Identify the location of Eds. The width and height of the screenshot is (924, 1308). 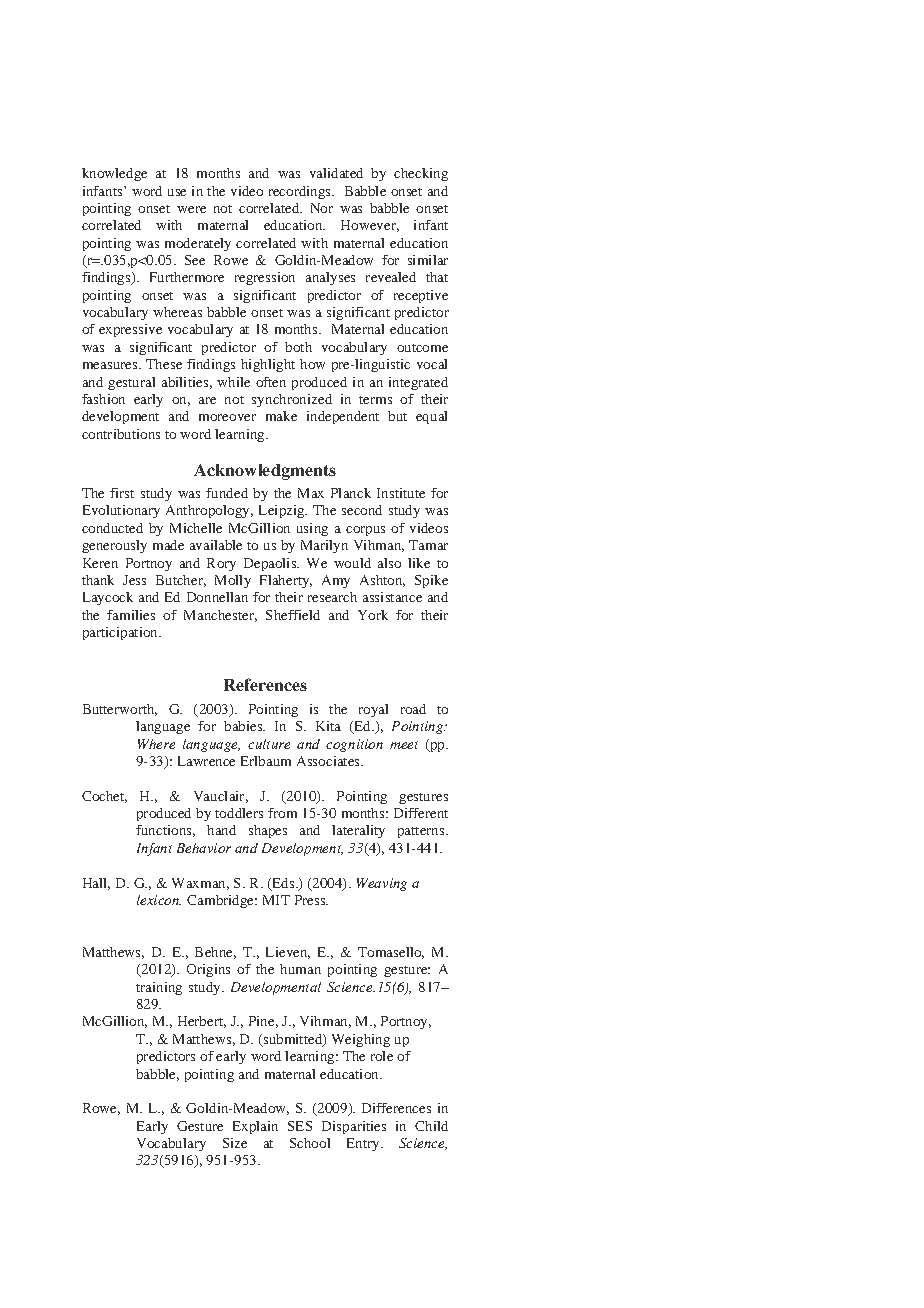
(283, 884).
